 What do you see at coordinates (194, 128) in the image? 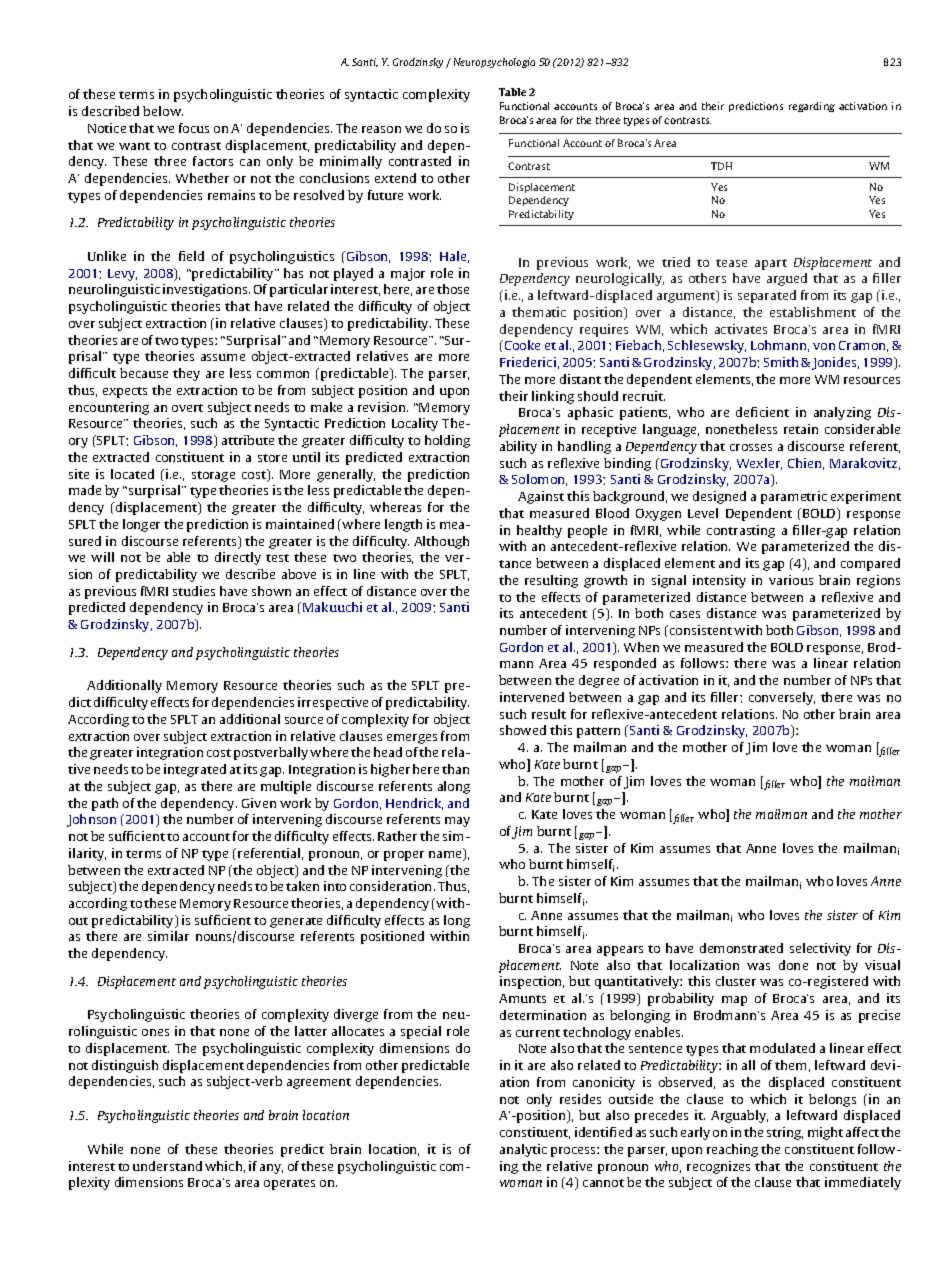
I see `focus` at bounding box center [194, 128].
